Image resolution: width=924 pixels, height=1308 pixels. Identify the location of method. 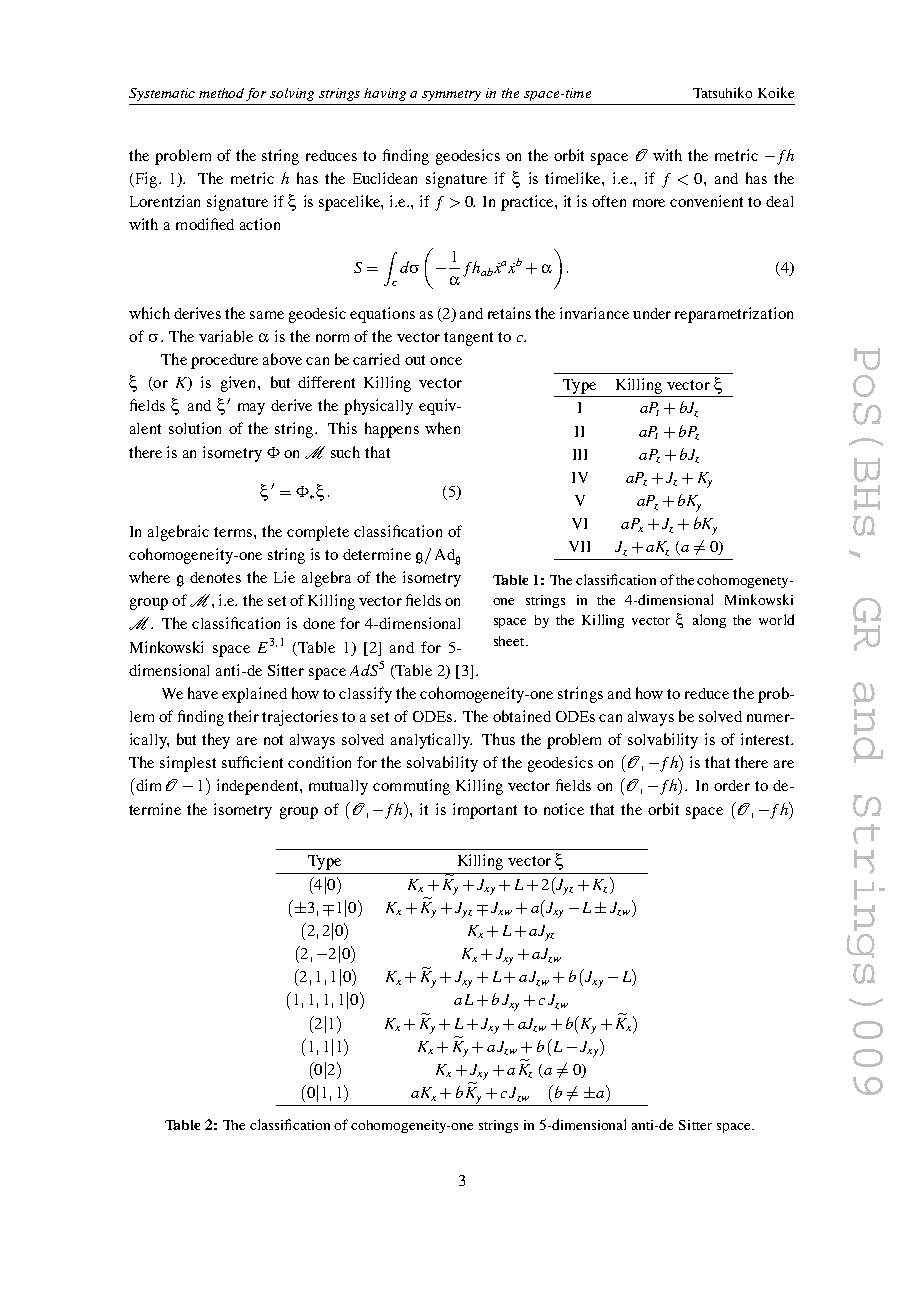
(221, 93).
